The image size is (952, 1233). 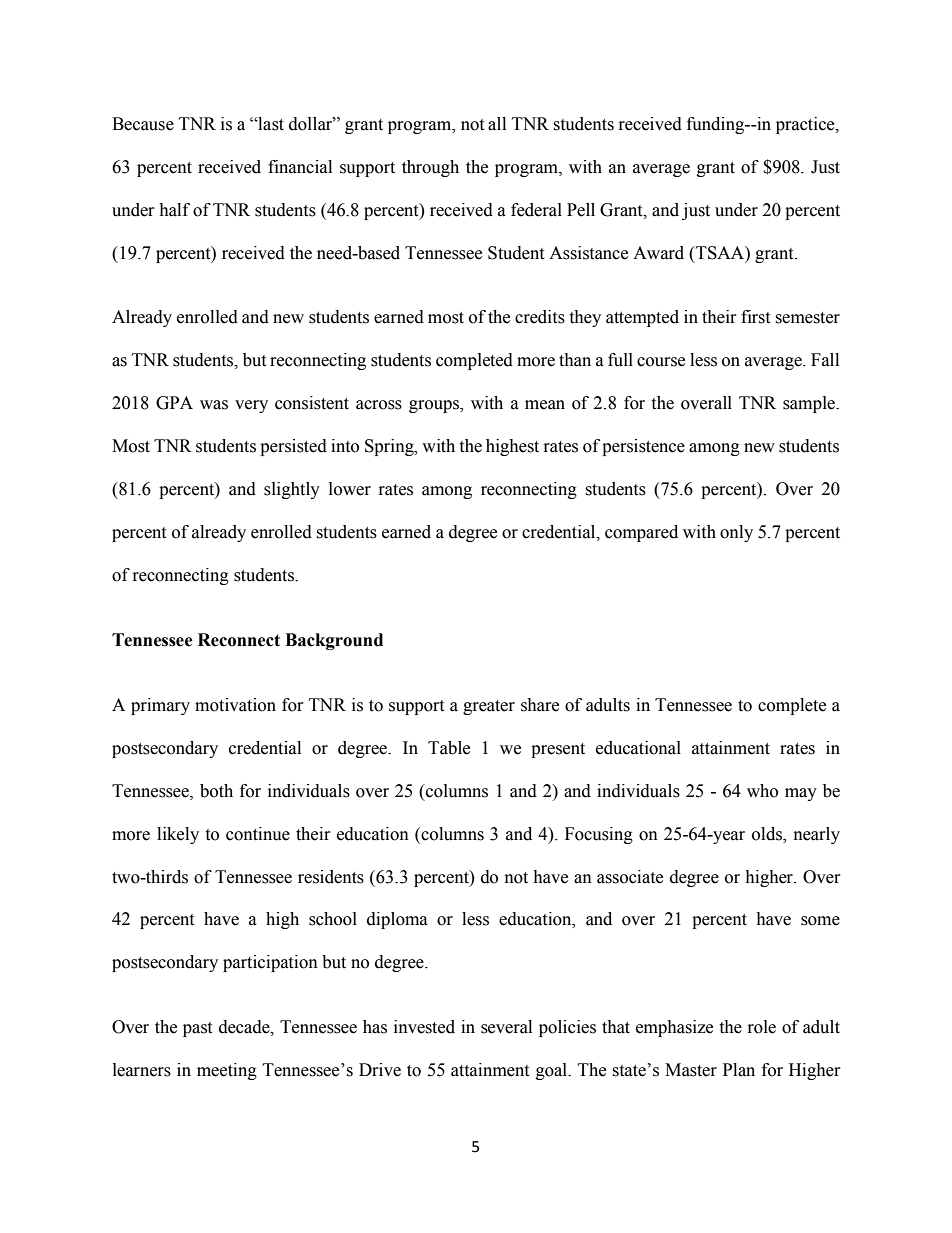 I want to click on continue, so click(x=258, y=834).
